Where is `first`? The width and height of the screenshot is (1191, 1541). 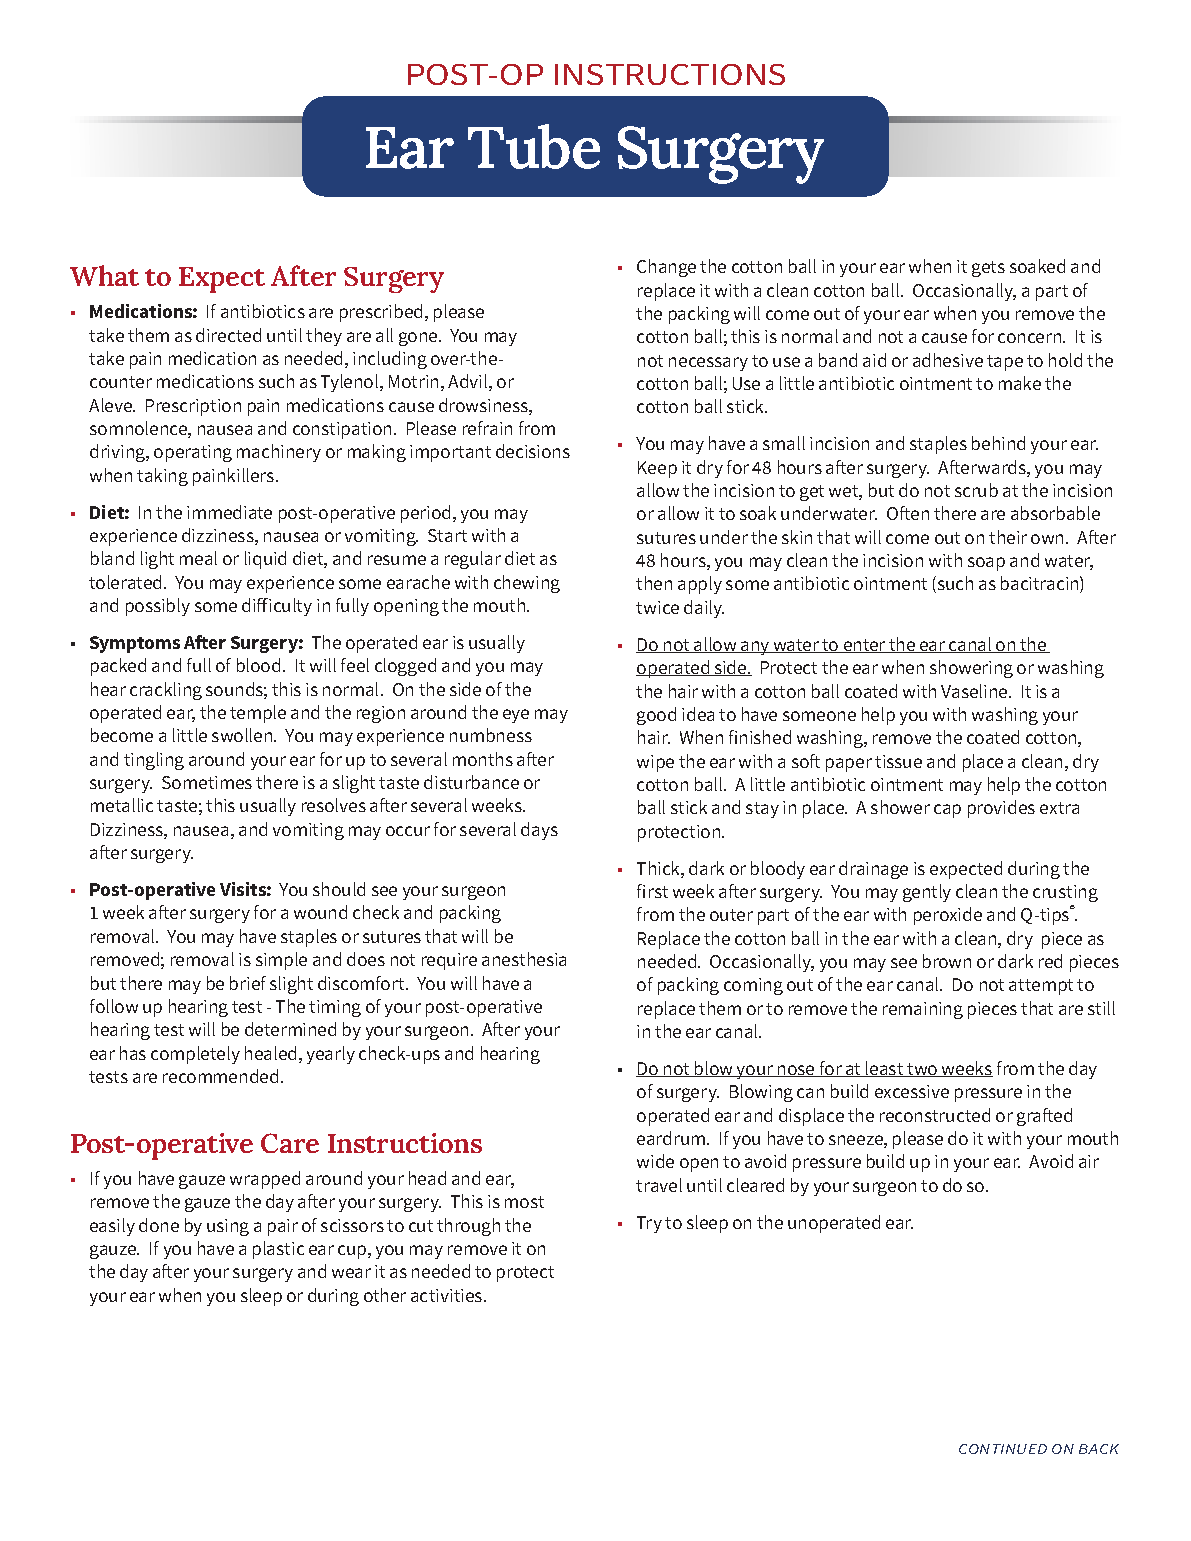
first is located at coordinates (652, 891).
